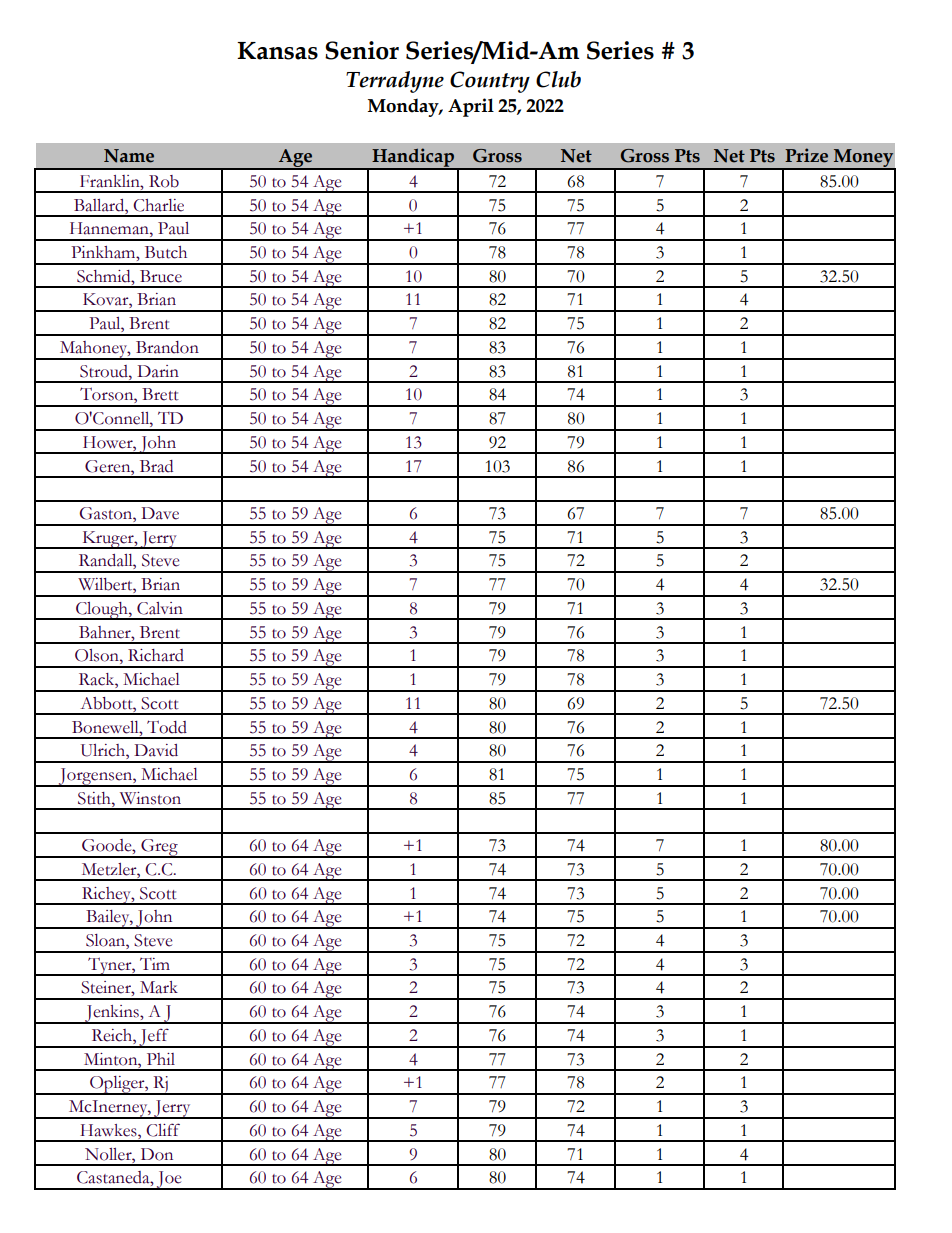  Describe the element at coordinates (169, 1180) in the screenshot. I see `Joe` at that location.
